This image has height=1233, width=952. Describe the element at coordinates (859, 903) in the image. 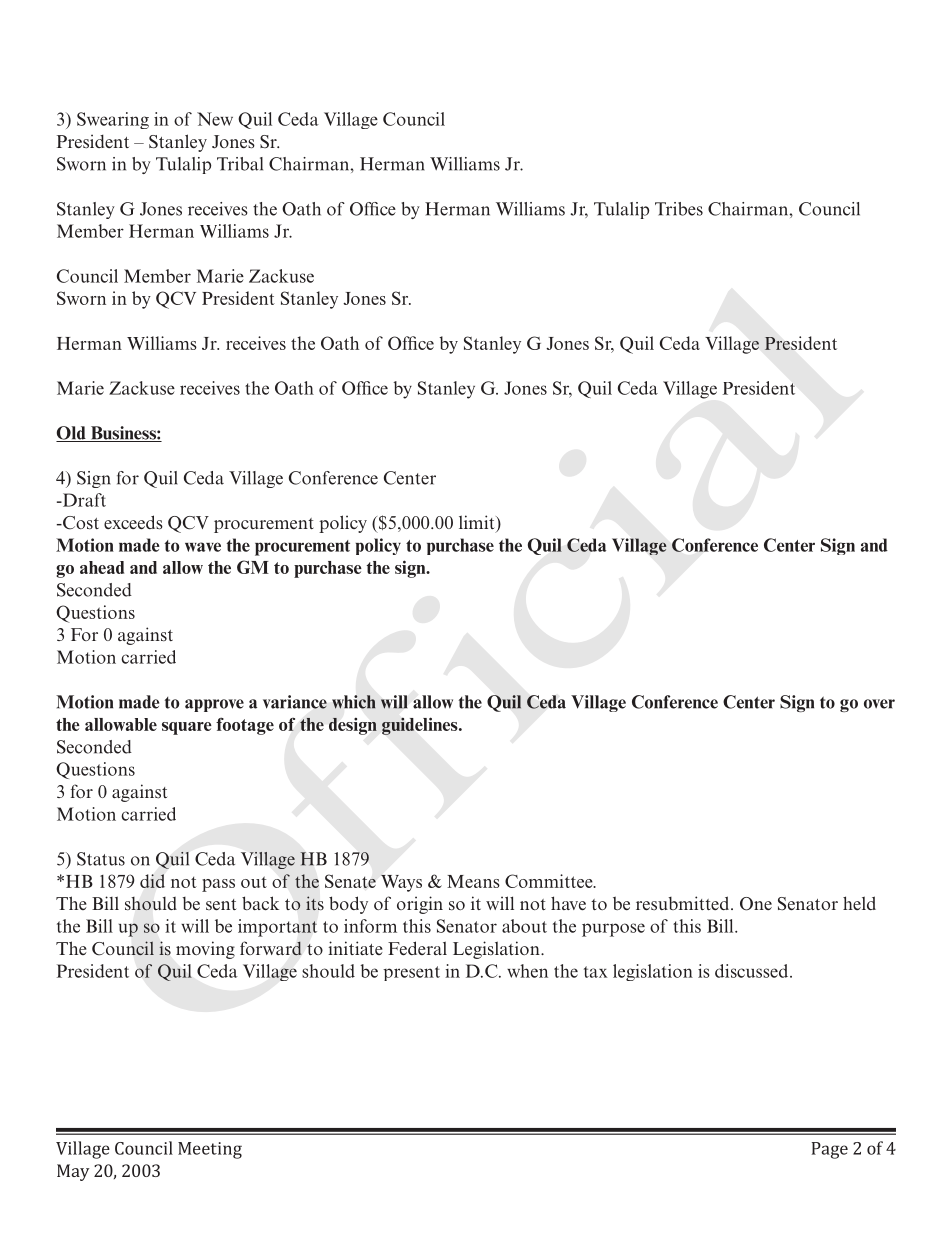

I see `held` at that location.
